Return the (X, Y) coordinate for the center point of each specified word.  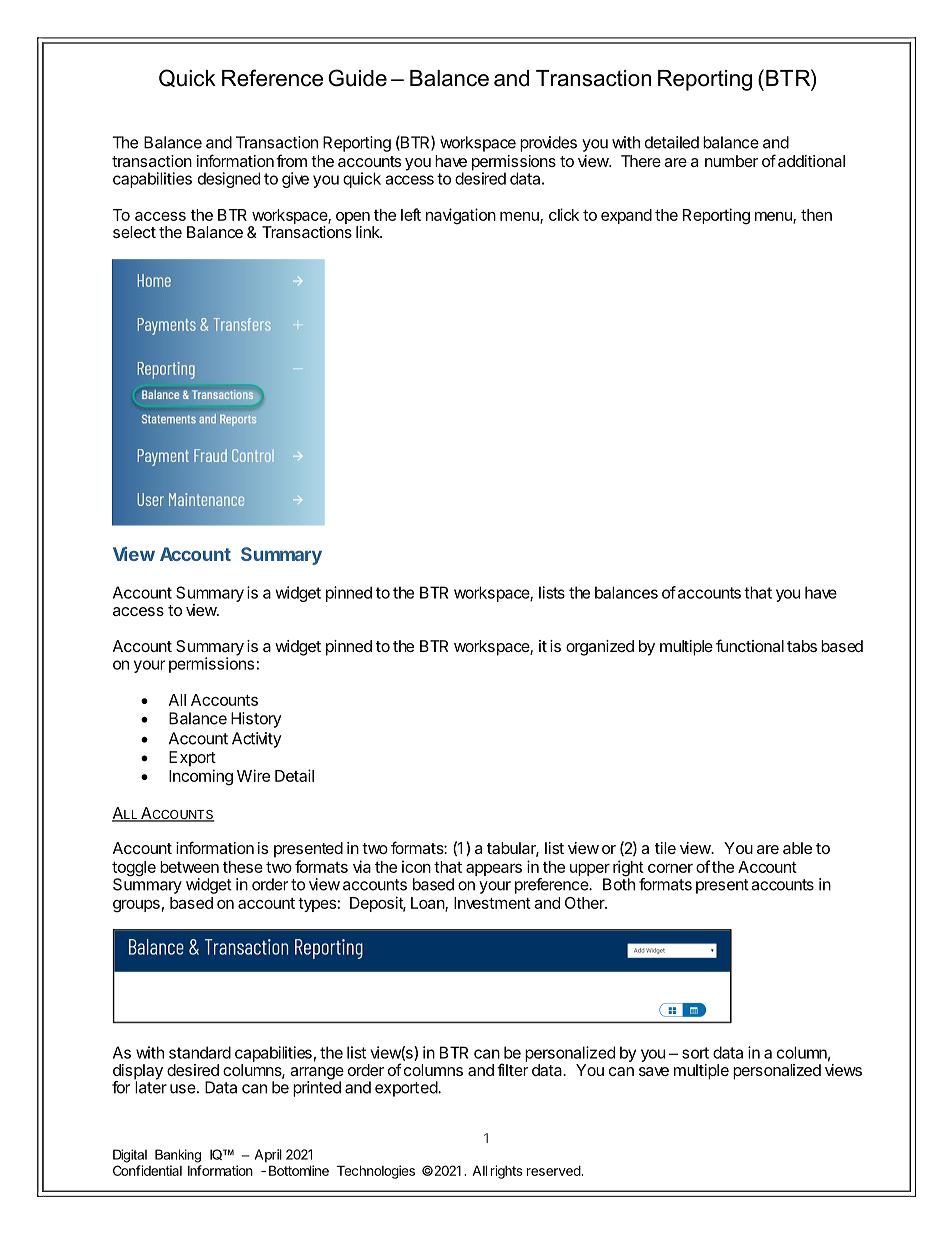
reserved (554, 1171)
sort (695, 1053)
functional (750, 645)
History (256, 720)
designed (229, 180)
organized (600, 648)
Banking (178, 1156)
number (731, 161)
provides (548, 144)
